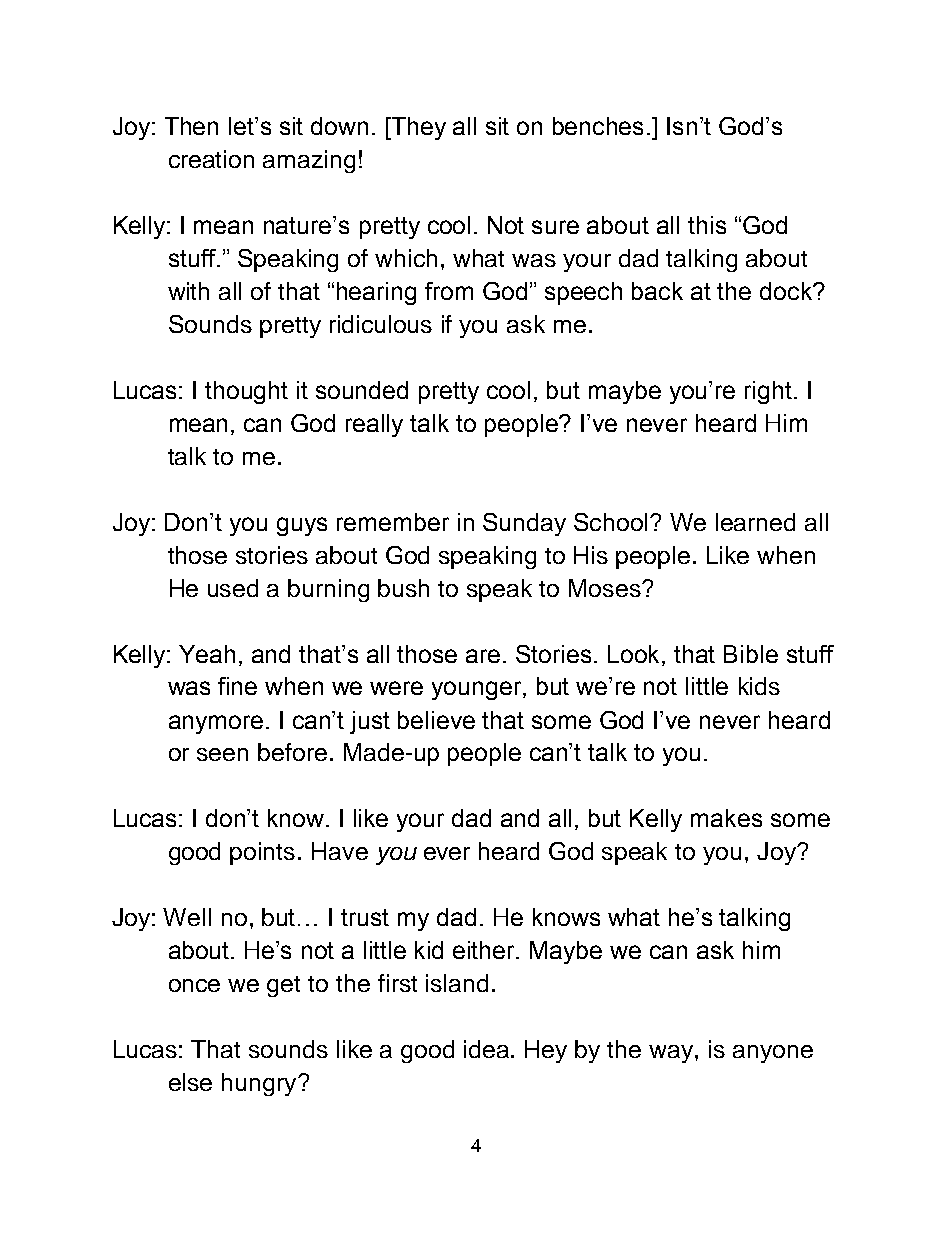 The height and width of the page is (1233, 952). Describe the element at coordinates (246, 392) in the page. I see `thought` at that location.
